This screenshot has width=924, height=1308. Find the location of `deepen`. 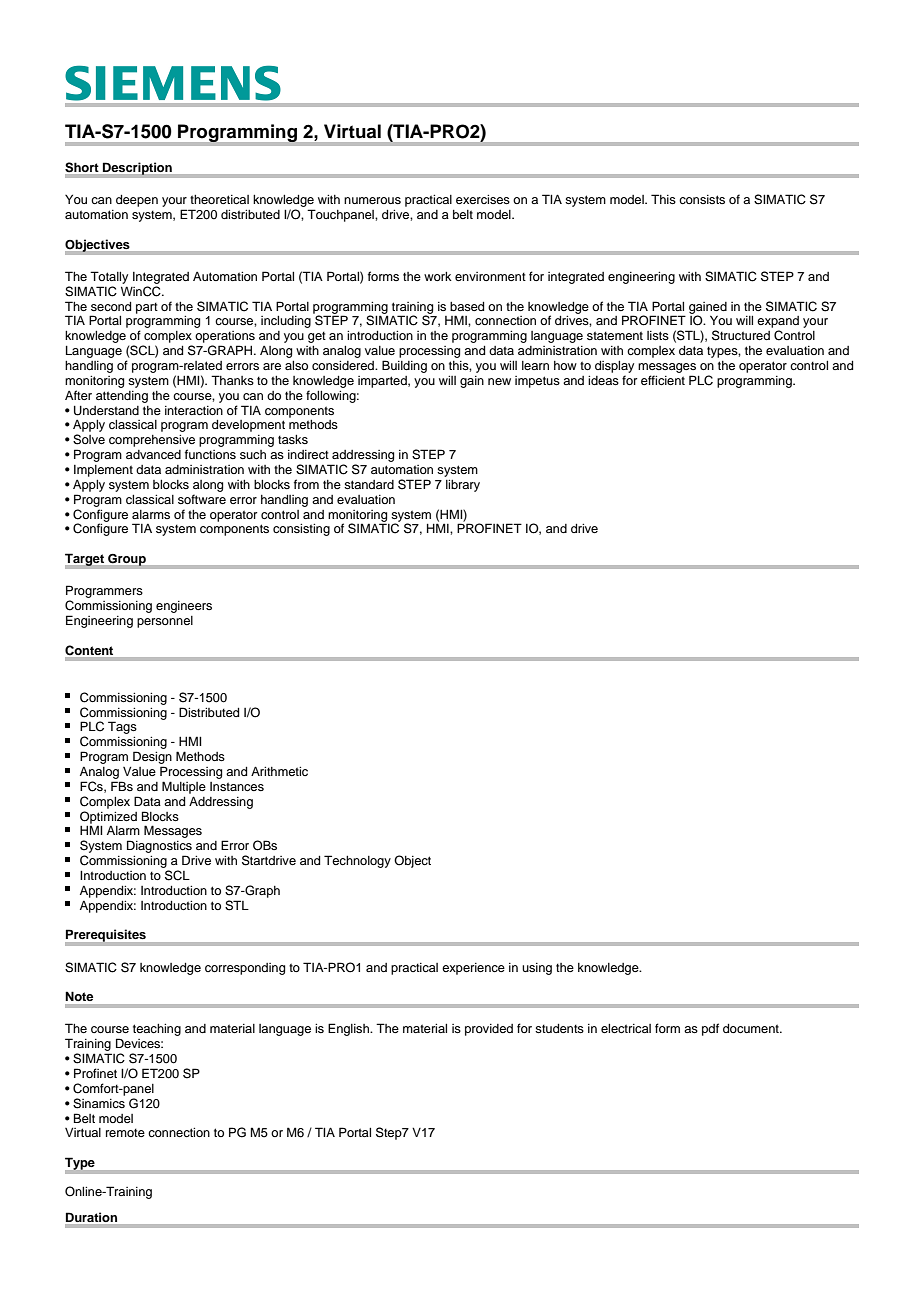

deepen is located at coordinates (137, 201).
